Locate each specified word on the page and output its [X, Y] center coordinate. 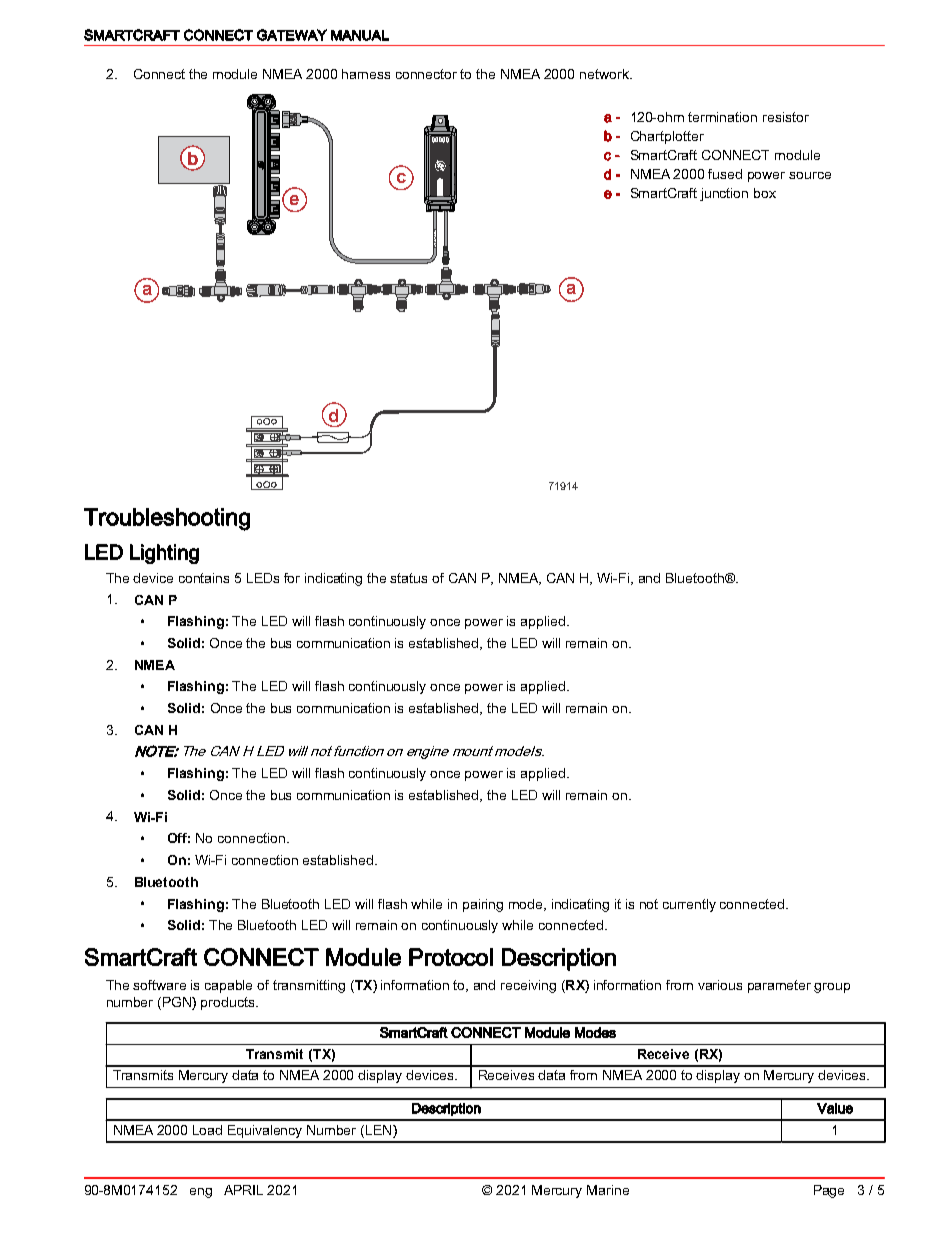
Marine [608, 1190]
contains [204, 578]
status [408, 578]
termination [722, 117]
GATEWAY [292, 35]
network [605, 74]
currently [689, 905]
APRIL [243, 1190]
